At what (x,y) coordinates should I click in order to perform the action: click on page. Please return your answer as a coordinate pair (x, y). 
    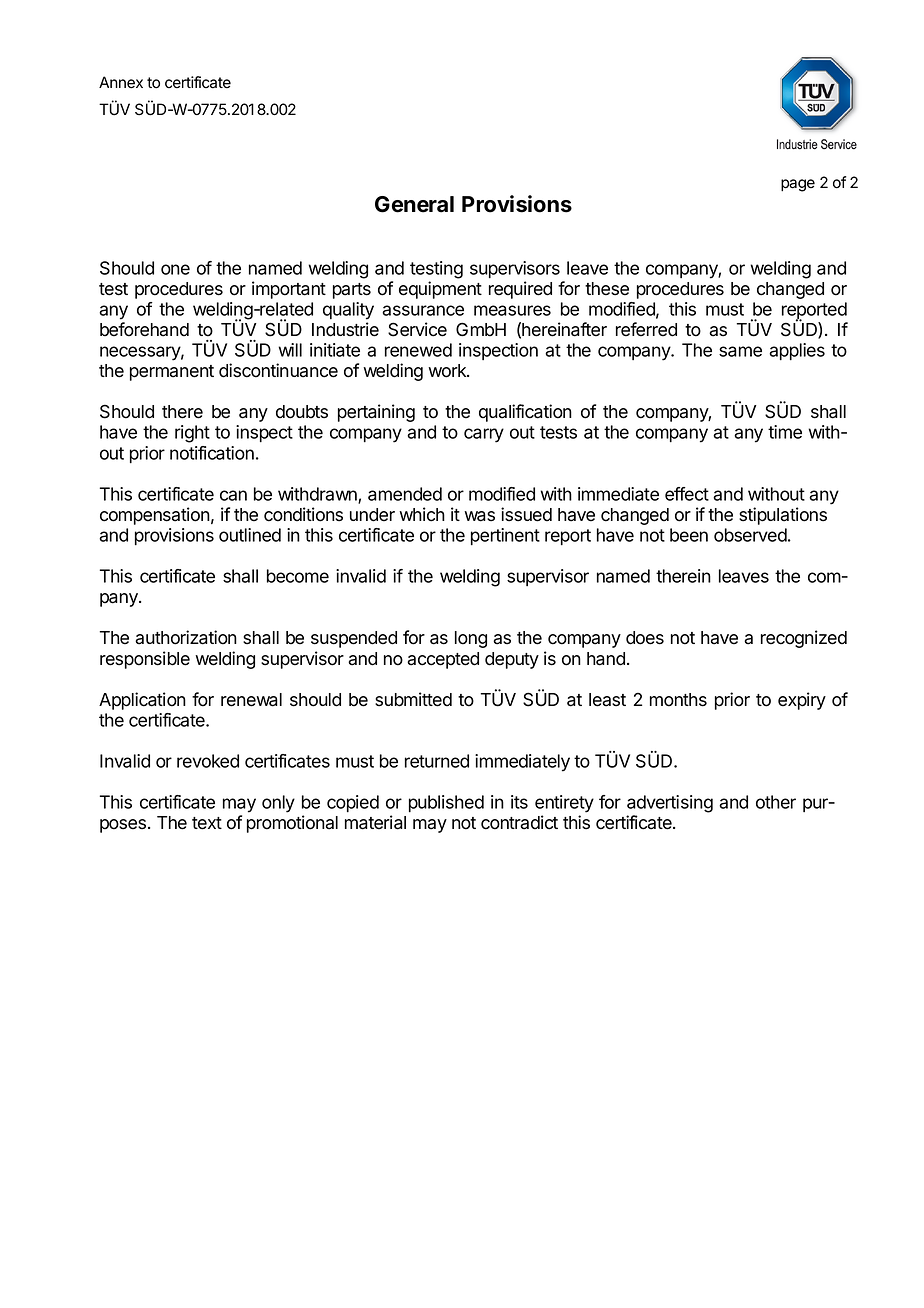
    Looking at the image, I should click on (798, 185).
